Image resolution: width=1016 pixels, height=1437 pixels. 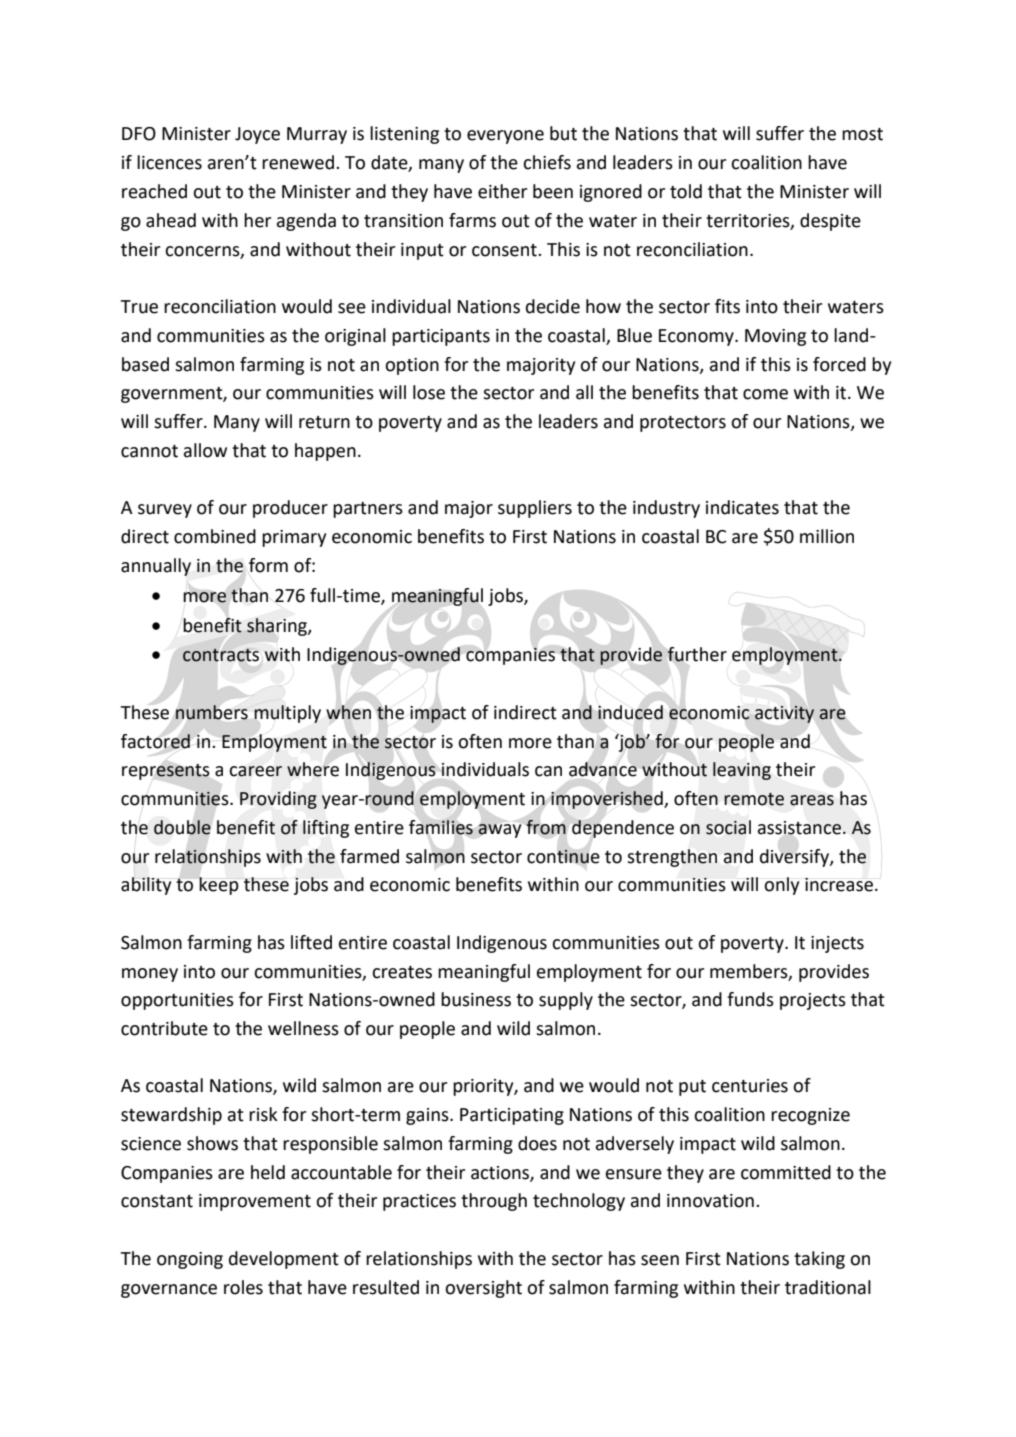 I want to click on opportunities, so click(x=177, y=1001).
